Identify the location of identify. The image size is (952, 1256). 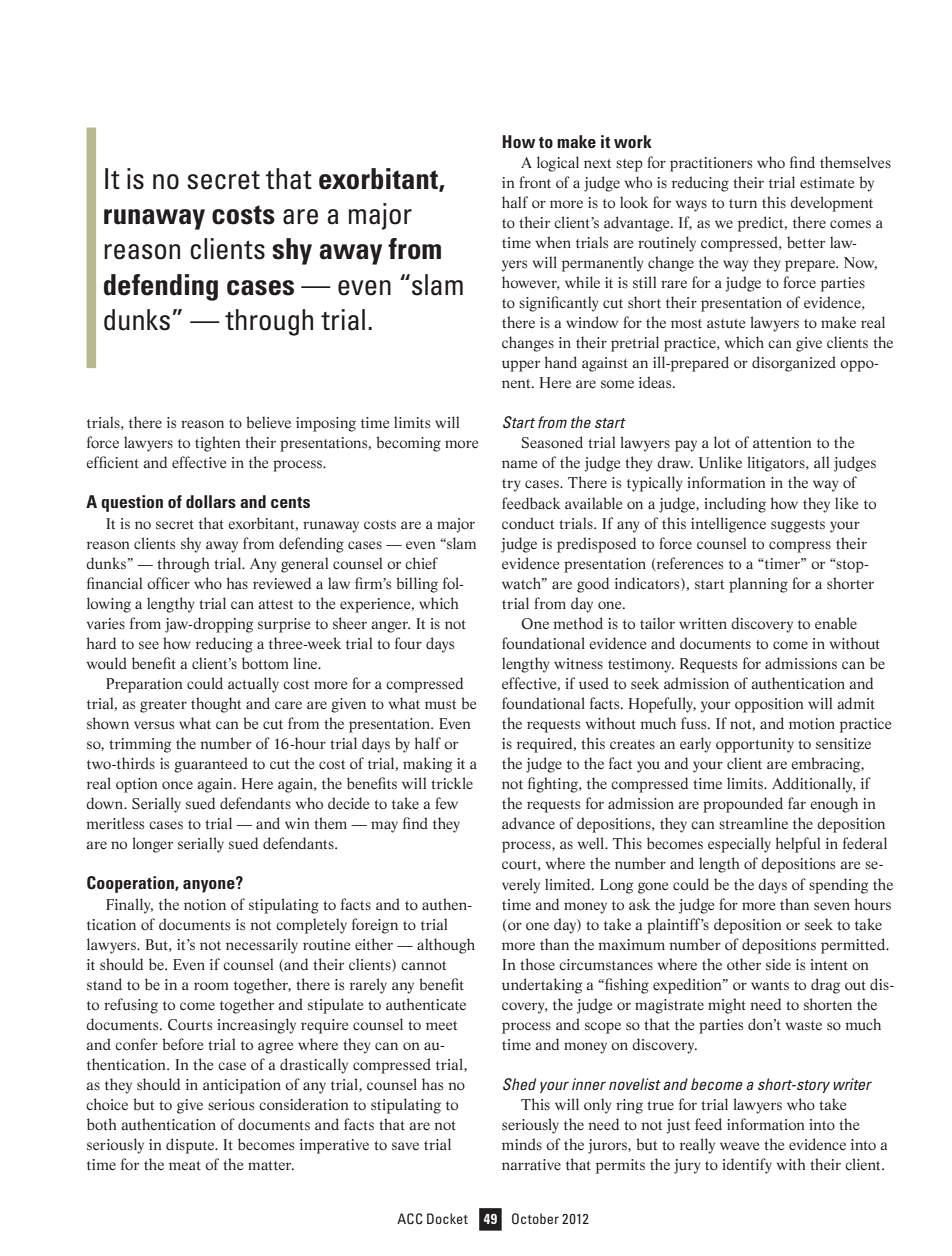
(747, 1166).
